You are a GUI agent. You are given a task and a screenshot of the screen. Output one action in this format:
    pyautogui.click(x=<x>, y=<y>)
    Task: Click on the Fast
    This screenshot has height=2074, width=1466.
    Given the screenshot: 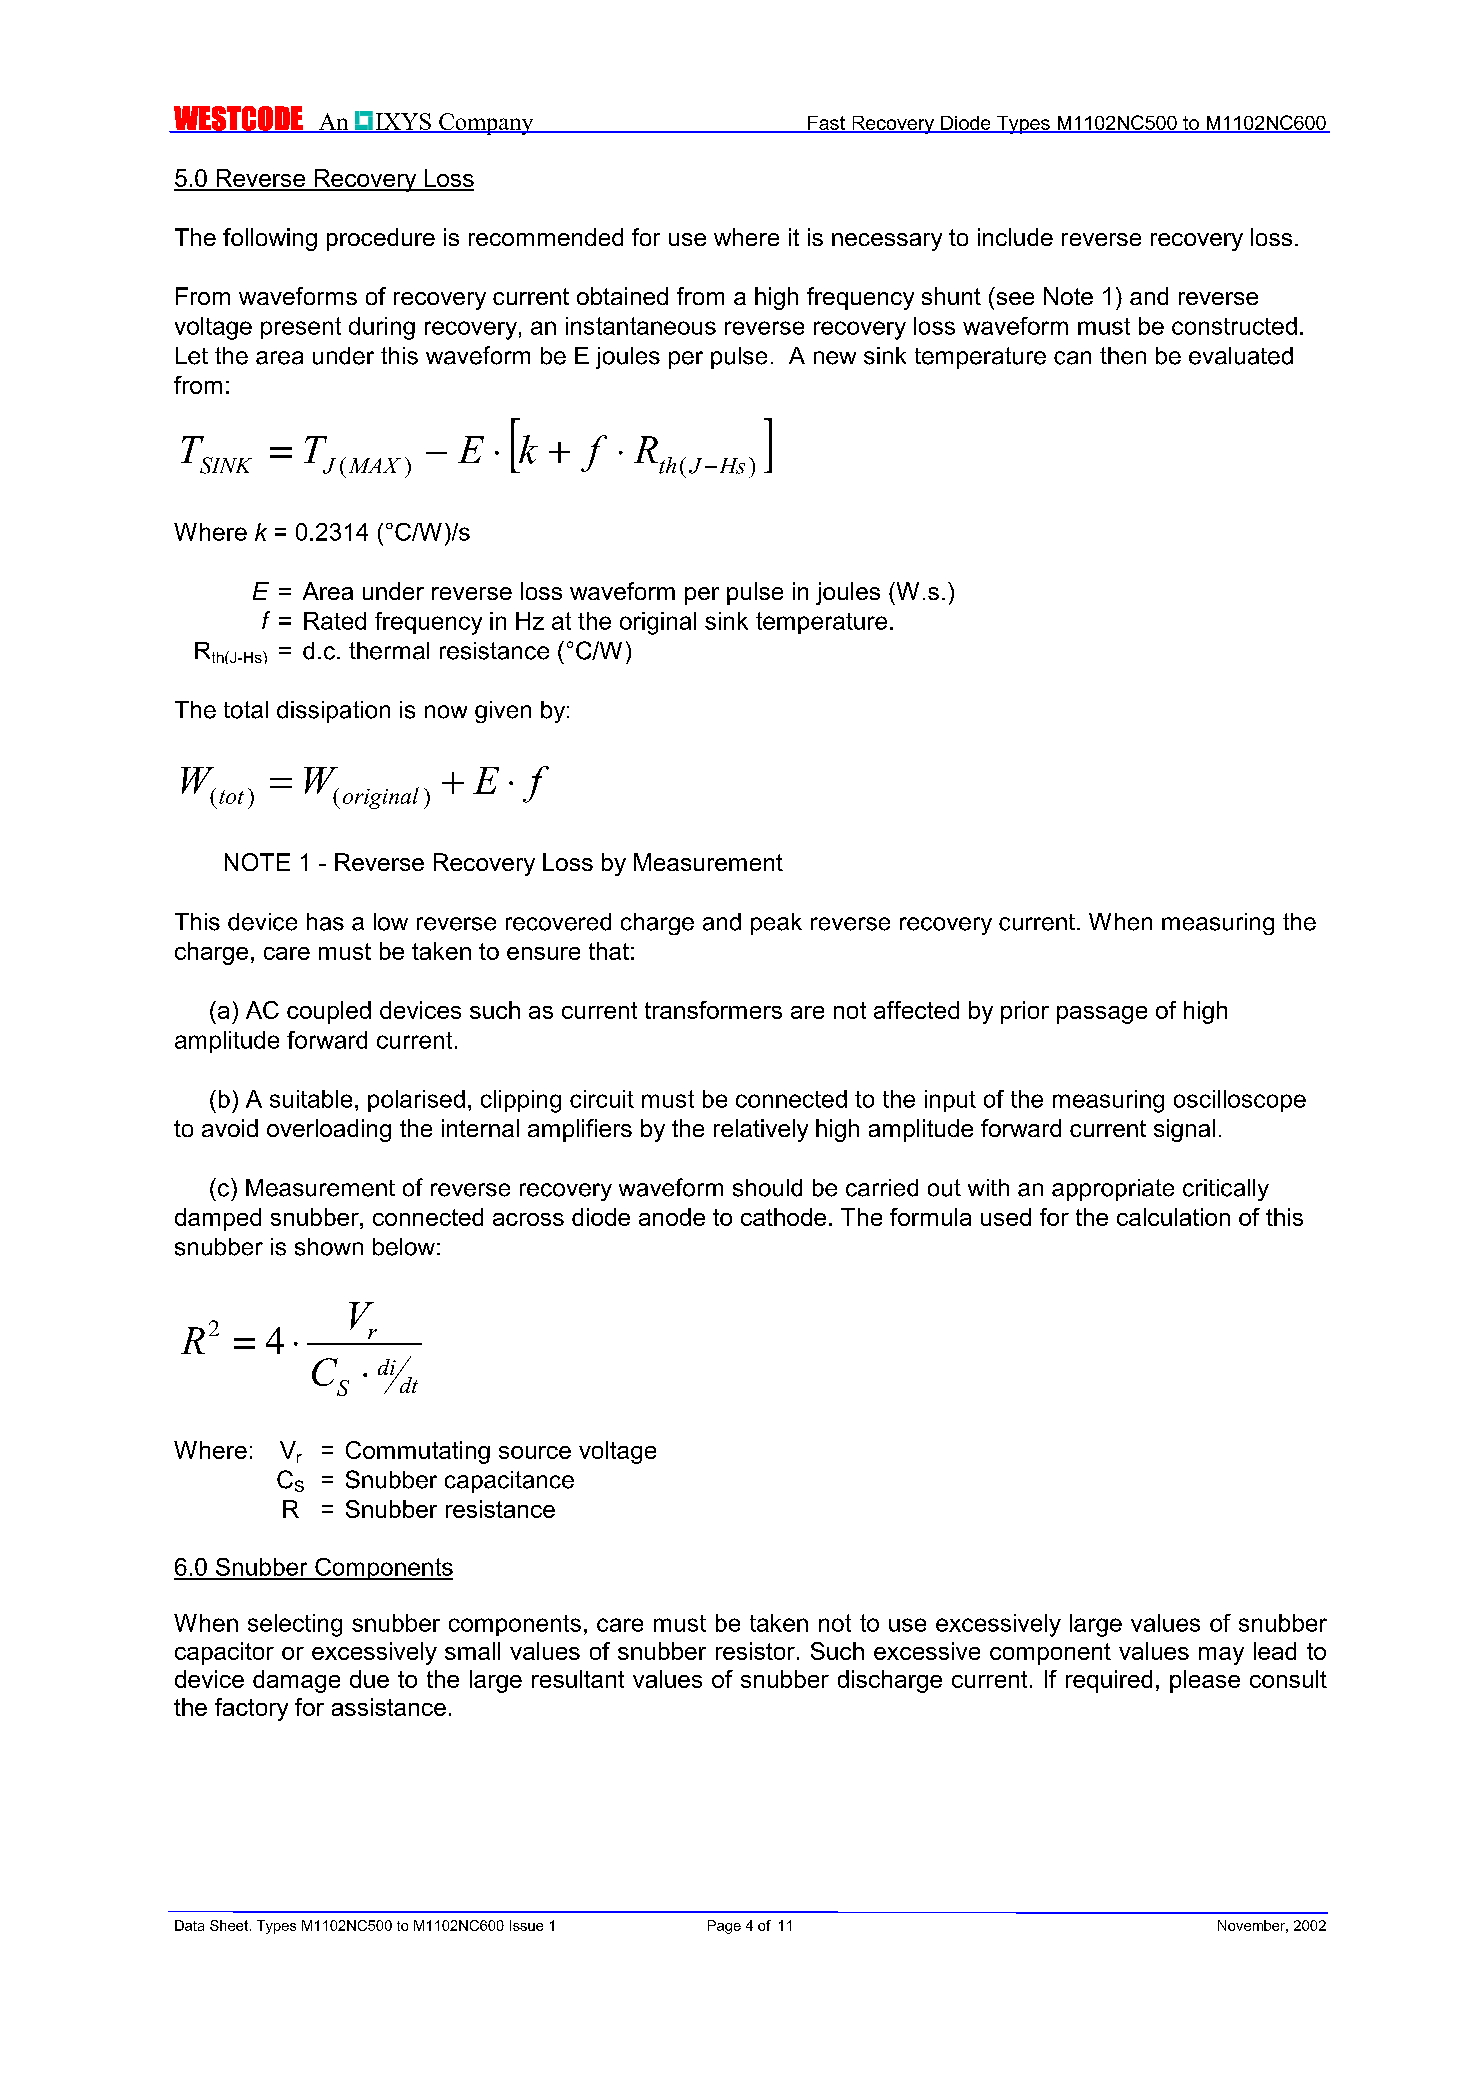 What is the action you would take?
    pyautogui.click(x=827, y=124)
